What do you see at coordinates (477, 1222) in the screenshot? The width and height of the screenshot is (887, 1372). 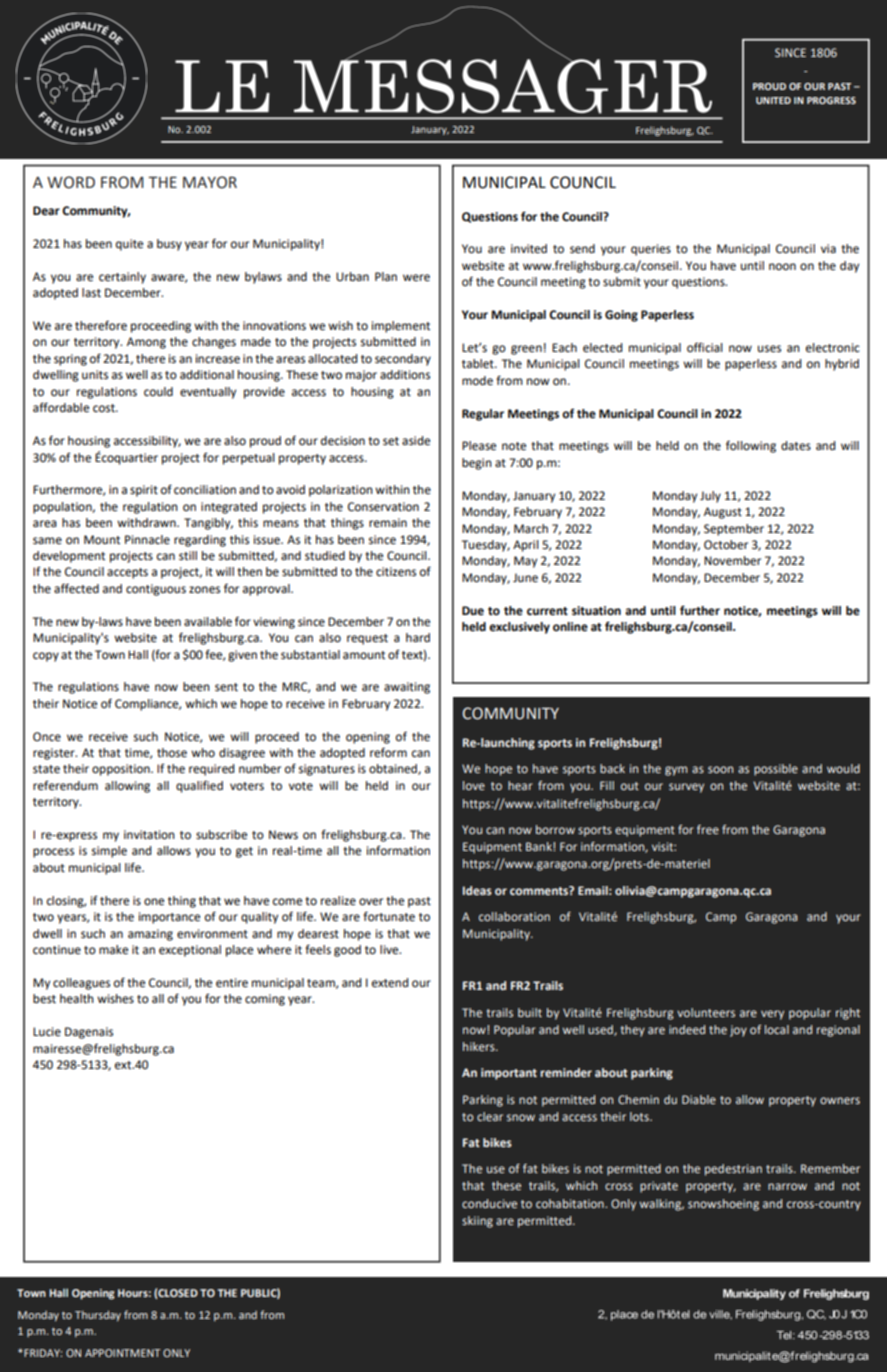 I see `skiing` at bounding box center [477, 1222].
